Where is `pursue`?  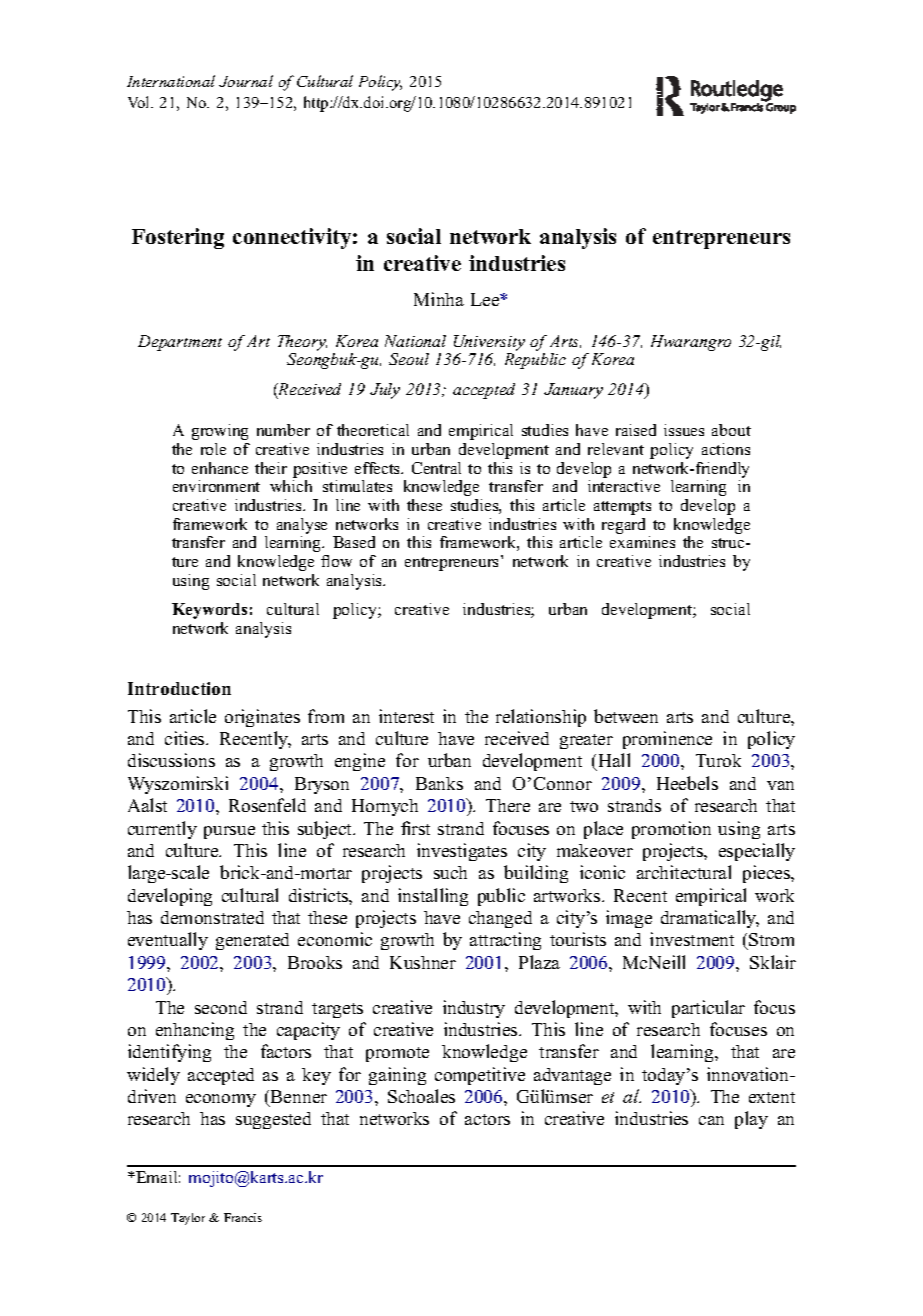 pursue is located at coordinates (229, 832).
